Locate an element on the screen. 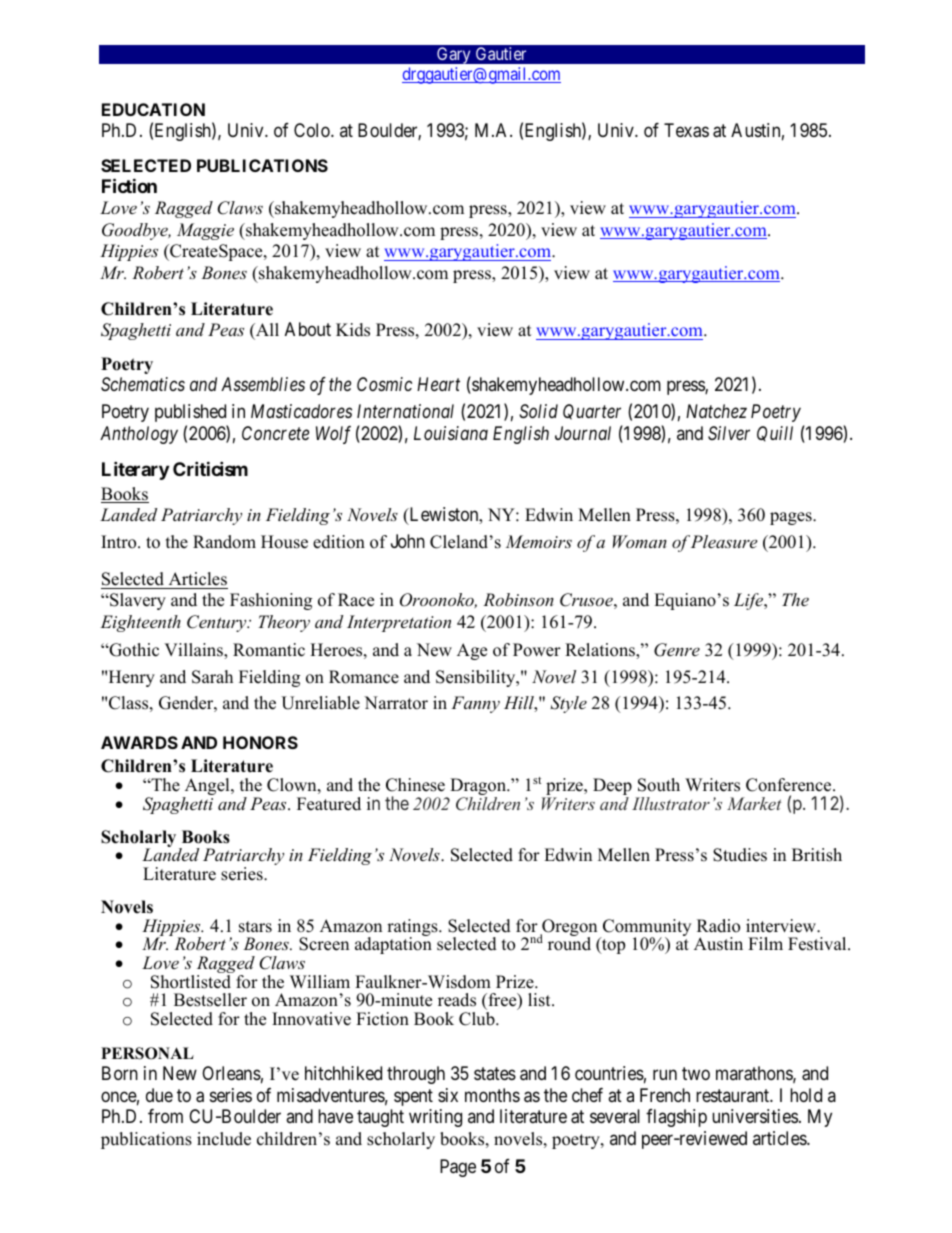 This screenshot has width=952, height=1233. Life is located at coordinates (750, 601).
